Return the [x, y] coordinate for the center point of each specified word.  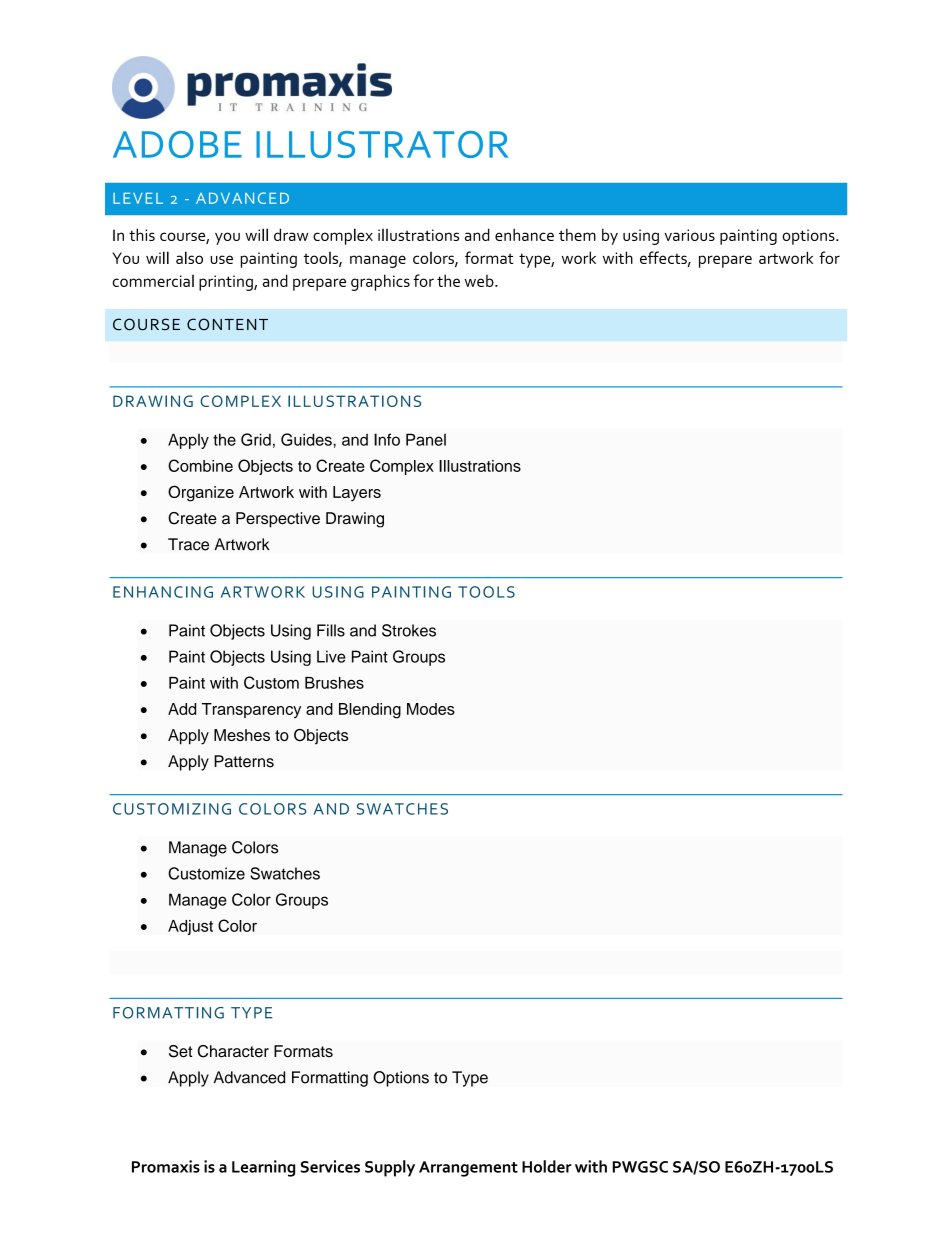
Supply [390, 1168]
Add [182, 709]
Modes [431, 709]
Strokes [409, 630]
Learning [263, 1168]
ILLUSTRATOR [382, 144]
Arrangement [468, 1169]
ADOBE [177, 144]
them [577, 234]
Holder [546, 1166]
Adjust [190, 927]
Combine [200, 465]
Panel [426, 439]
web [480, 280]
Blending [370, 711]
